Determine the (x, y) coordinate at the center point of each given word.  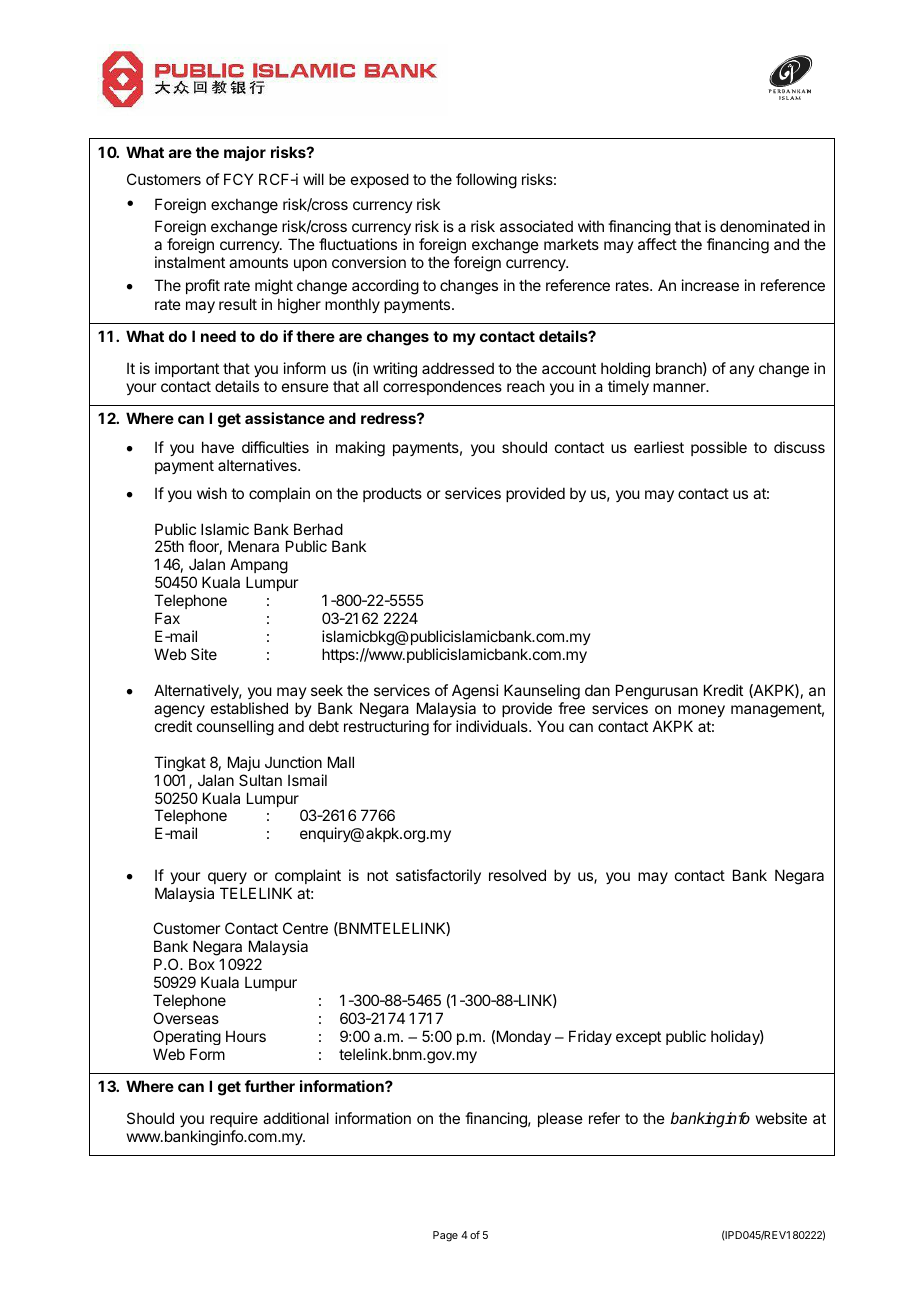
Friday (590, 1037)
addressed (458, 368)
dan (597, 690)
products (392, 494)
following (486, 181)
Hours (246, 1036)
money (701, 711)
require (234, 1119)
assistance (285, 418)
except (638, 1038)
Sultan (260, 780)
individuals (493, 726)
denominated (764, 226)
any (742, 371)
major (245, 153)
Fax (167, 618)
